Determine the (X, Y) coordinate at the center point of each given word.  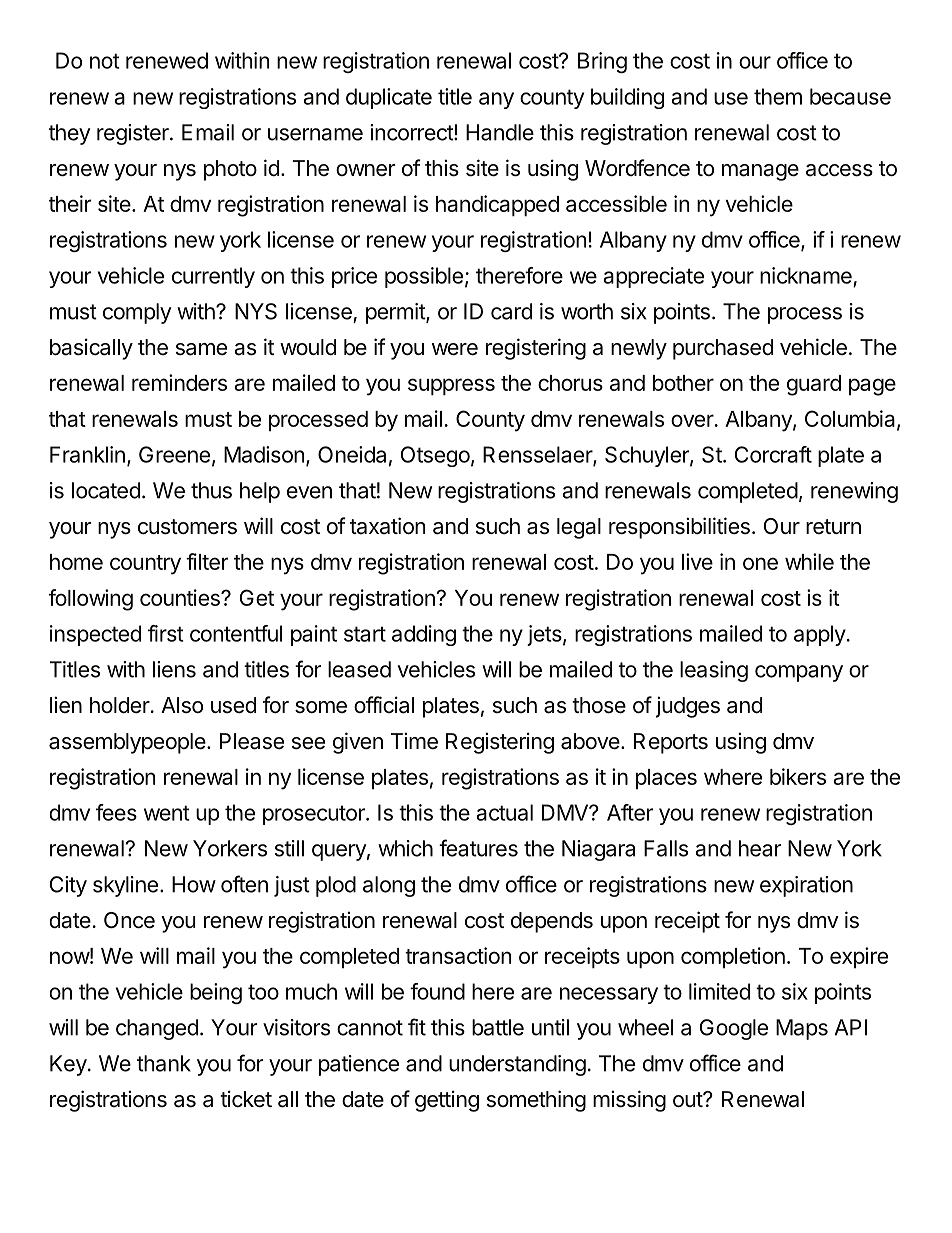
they (69, 134)
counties (181, 597)
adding (424, 635)
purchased (723, 349)
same (201, 349)
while (809, 561)
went (167, 813)
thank (164, 1063)
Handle (500, 132)
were (455, 349)
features (478, 848)
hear (760, 848)
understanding (517, 1065)
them (778, 96)
